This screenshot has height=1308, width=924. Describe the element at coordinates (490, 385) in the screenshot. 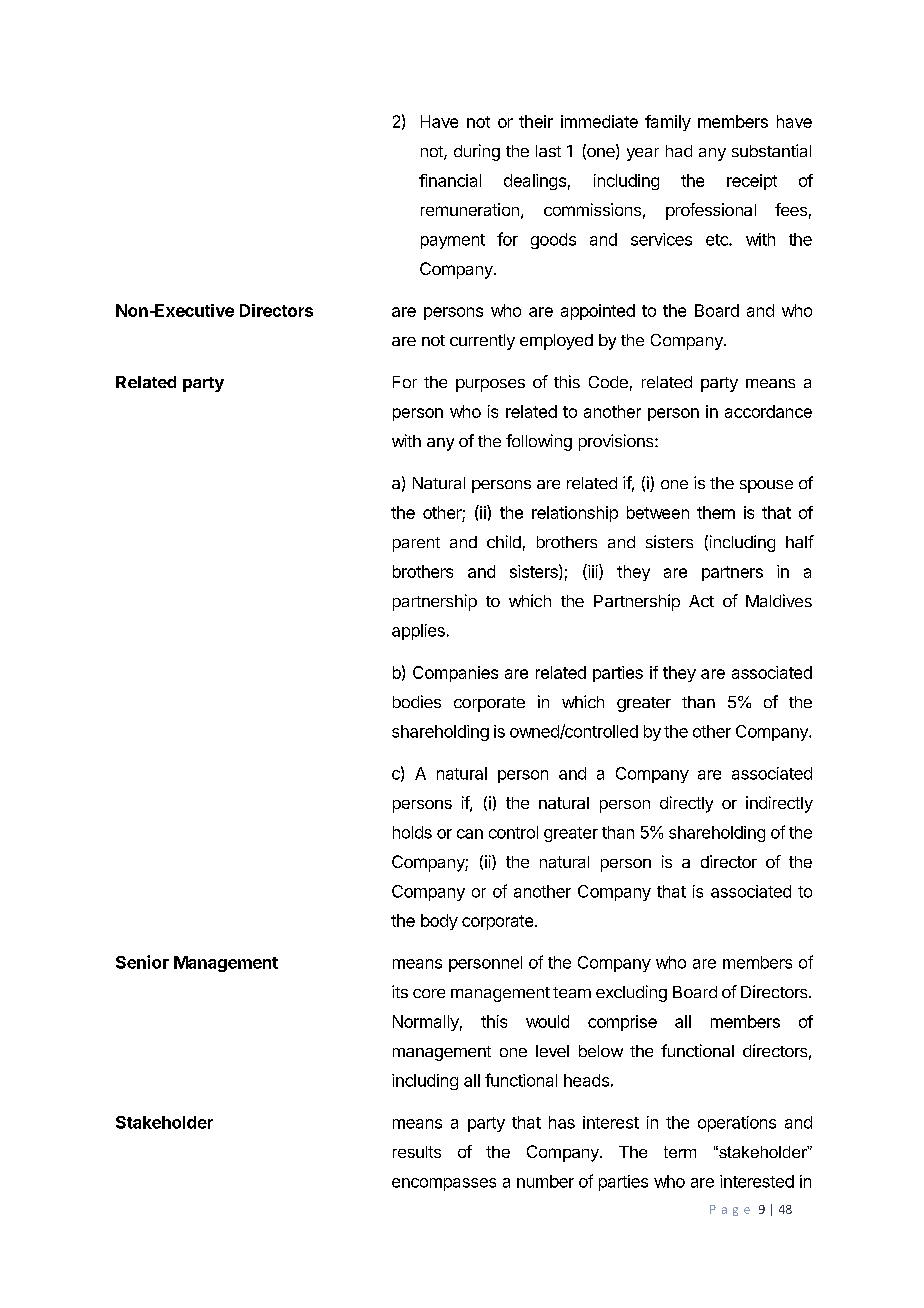

I see `purposes` at that location.
